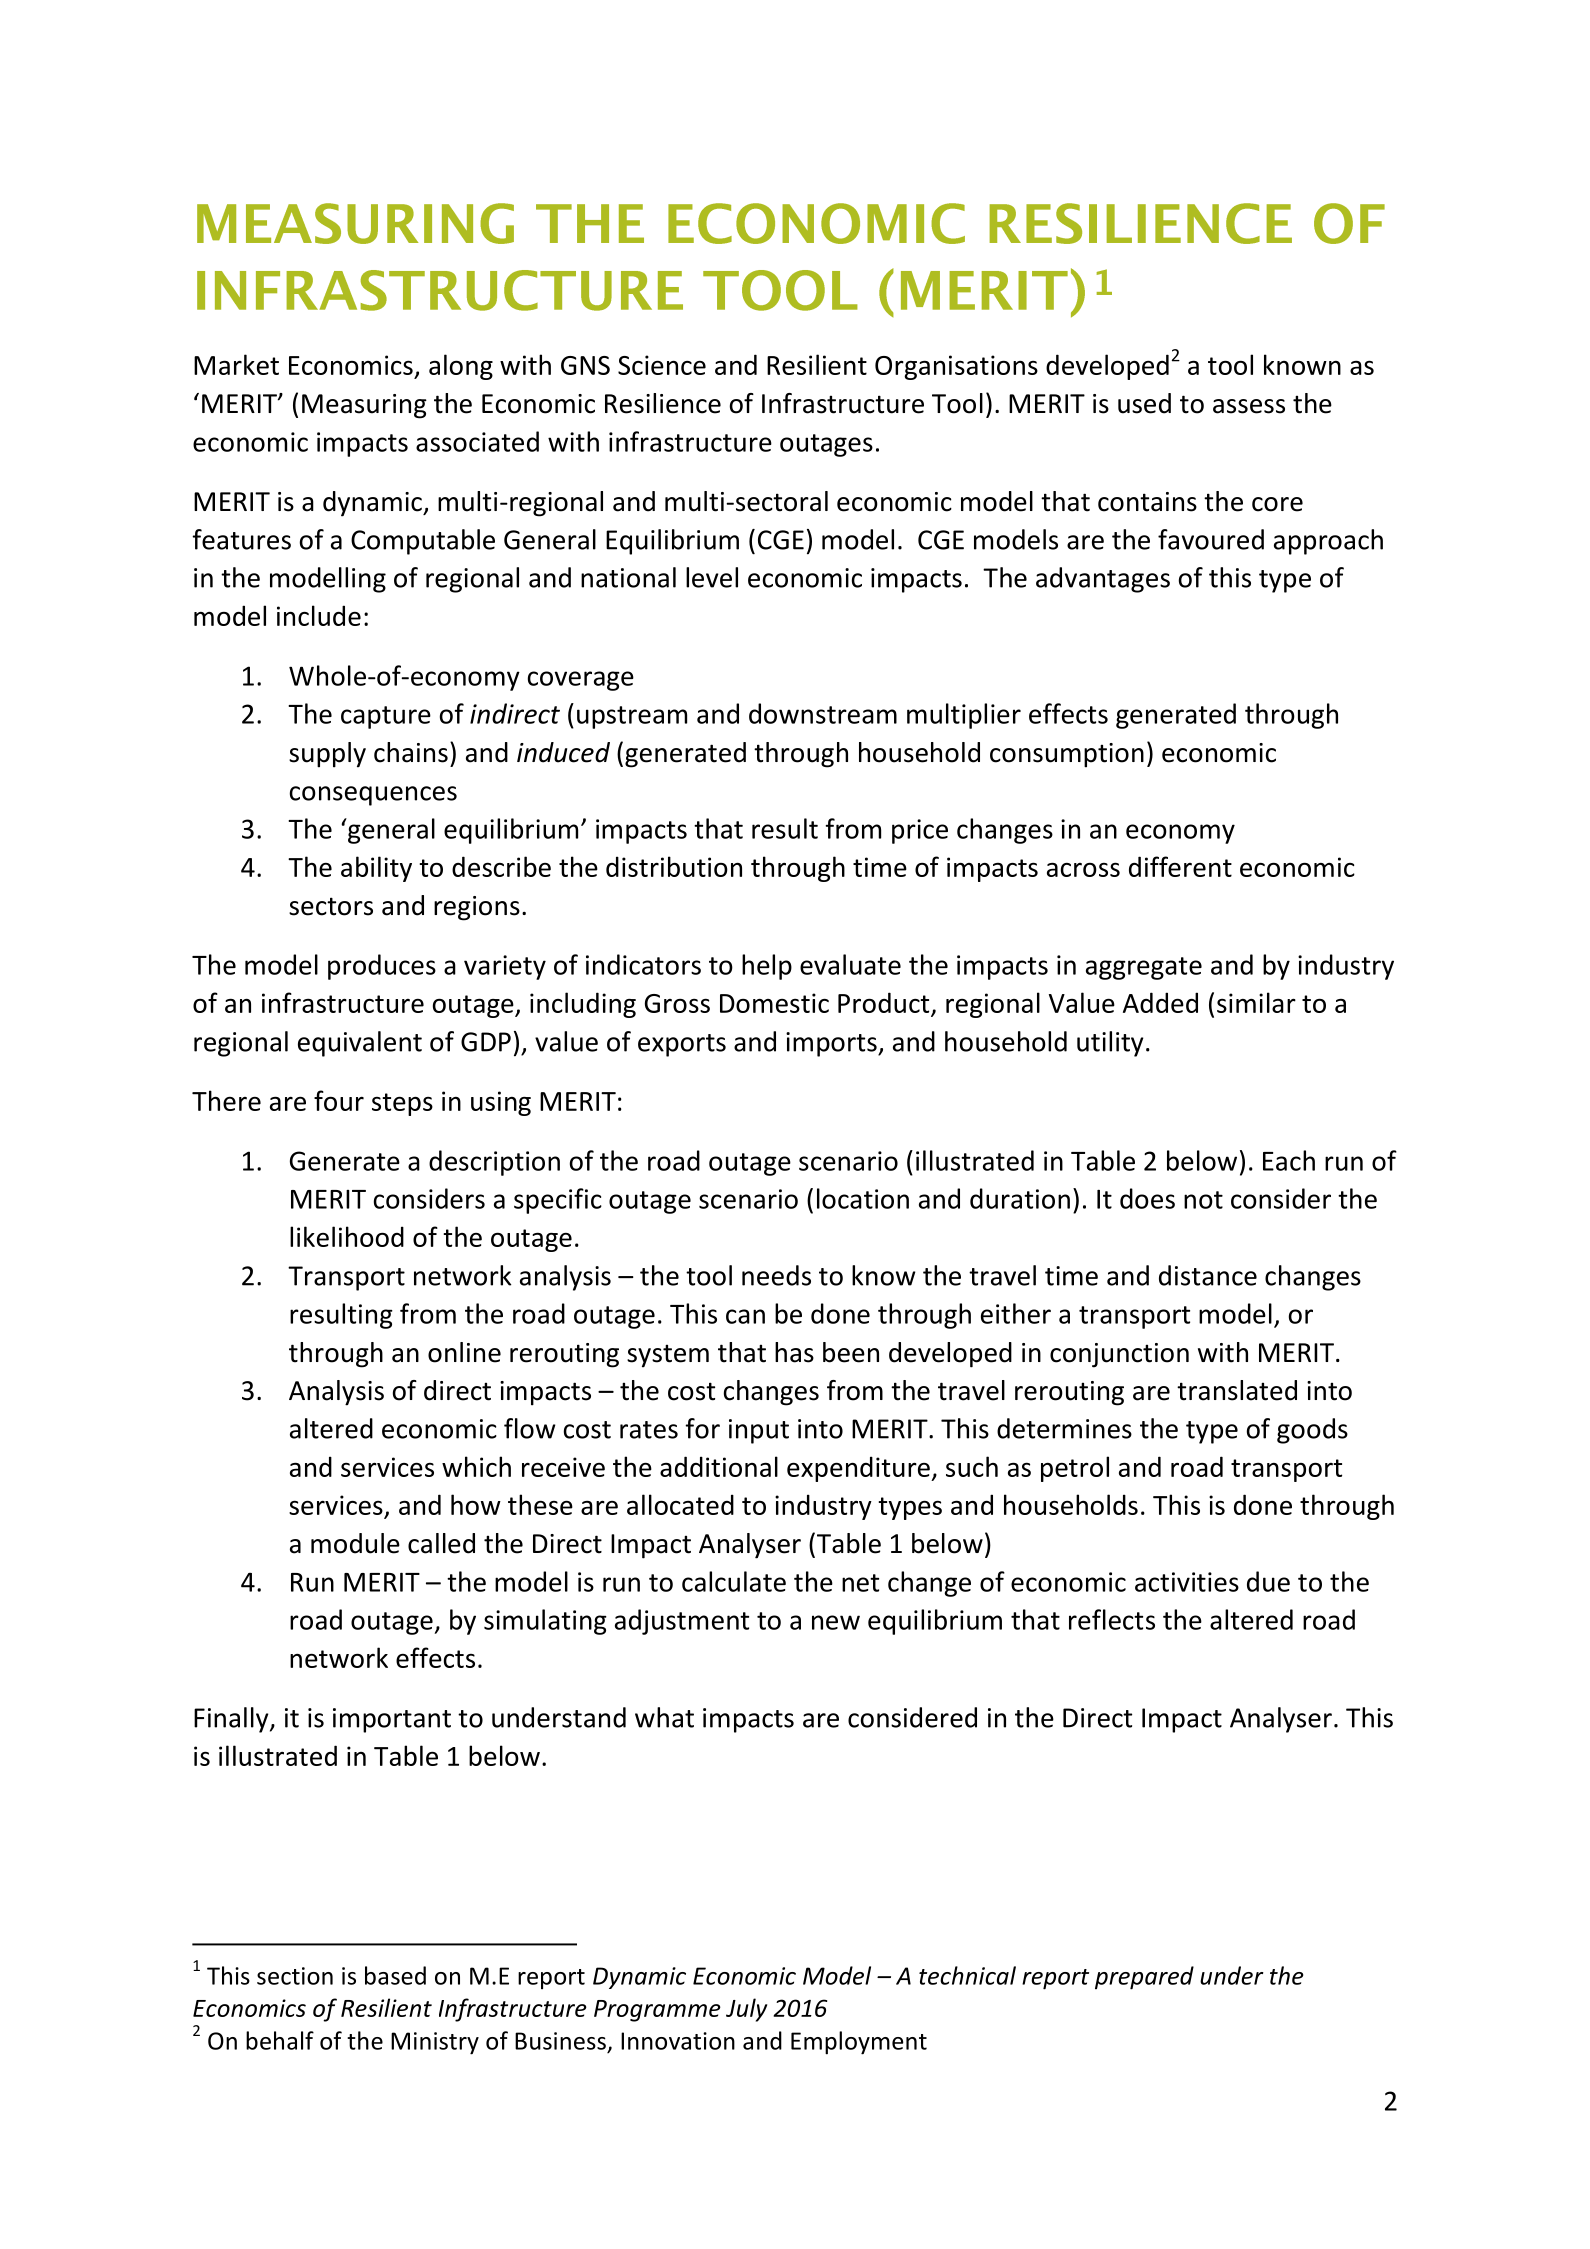 The width and height of the screenshot is (1590, 2249). Describe the element at coordinates (663, 403) in the screenshot. I see `Resilience` at that location.
